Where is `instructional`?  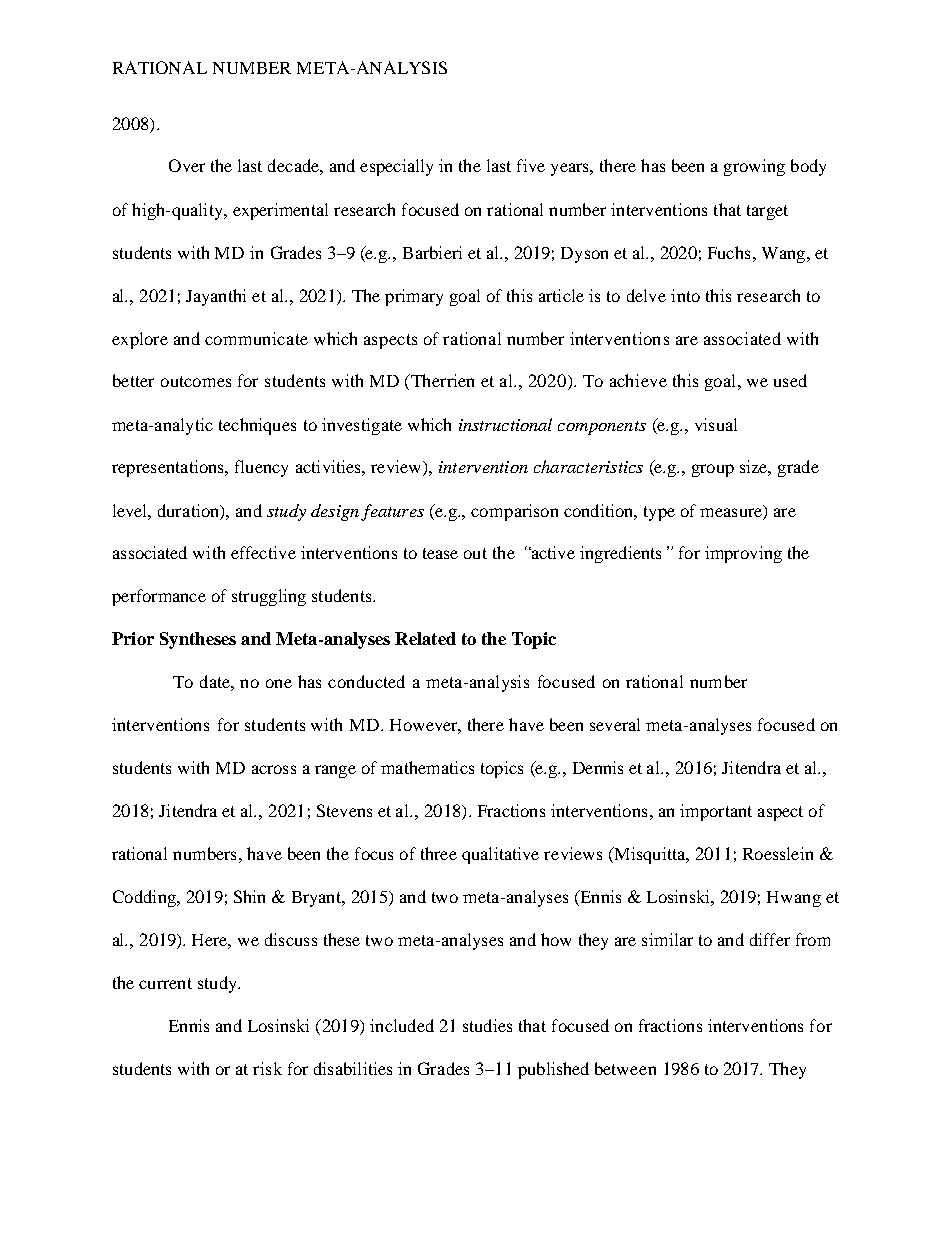
instructional is located at coordinates (505, 424).
